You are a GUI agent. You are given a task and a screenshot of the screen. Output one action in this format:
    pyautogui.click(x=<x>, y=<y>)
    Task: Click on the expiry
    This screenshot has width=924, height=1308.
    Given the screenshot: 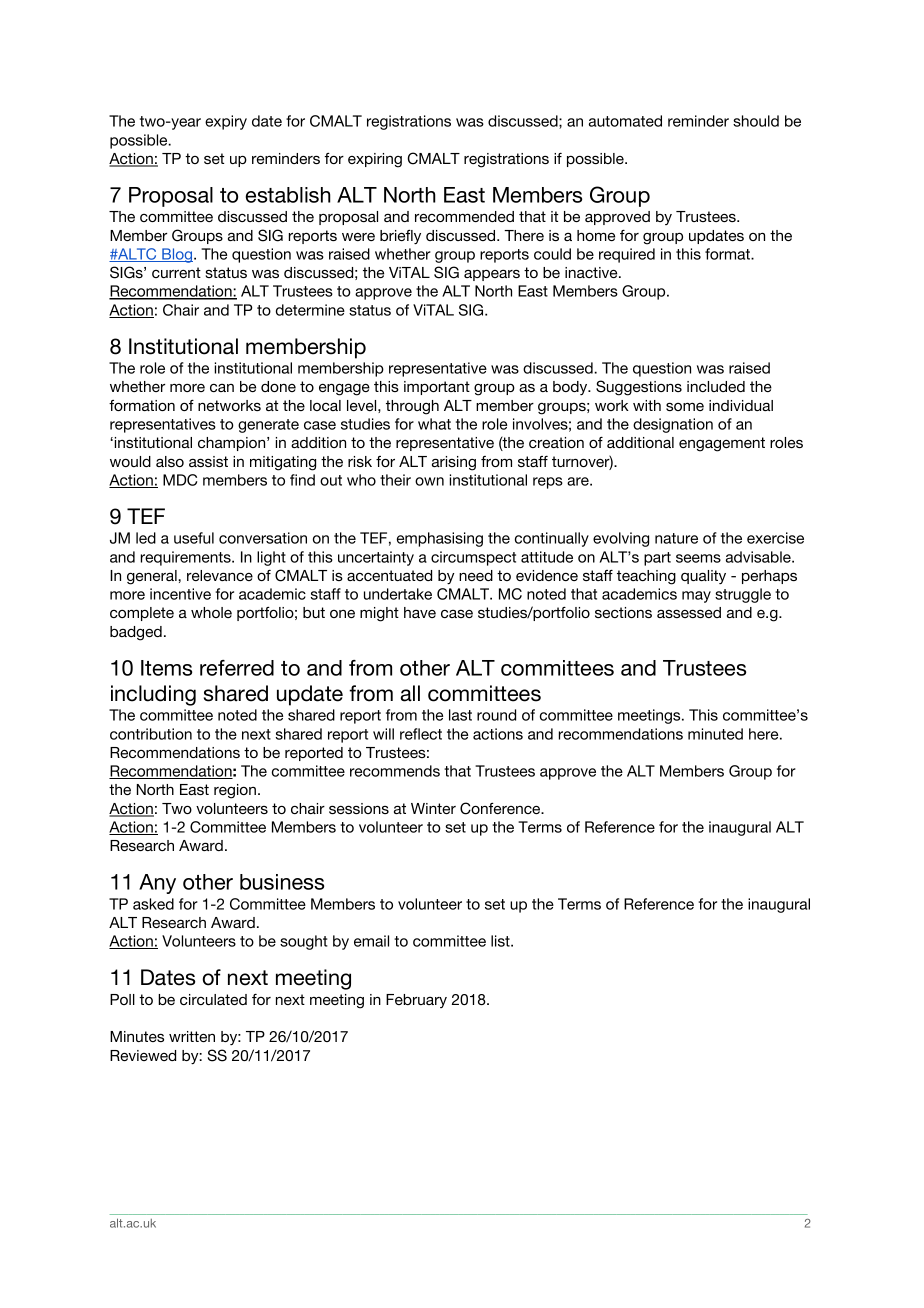 What is the action you would take?
    pyautogui.click(x=226, y=122)
